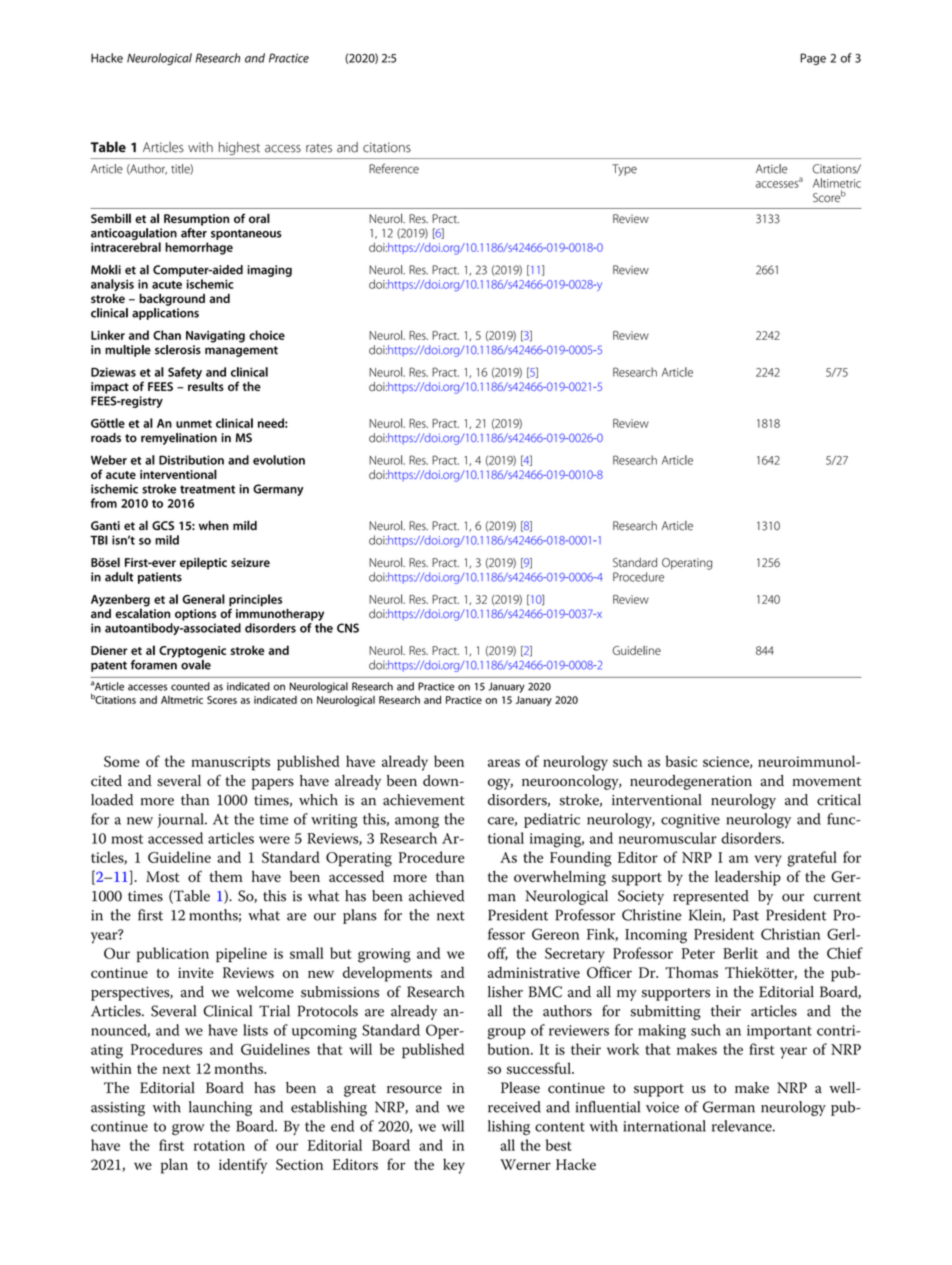  I want to click on basic, so click(681, 761).
